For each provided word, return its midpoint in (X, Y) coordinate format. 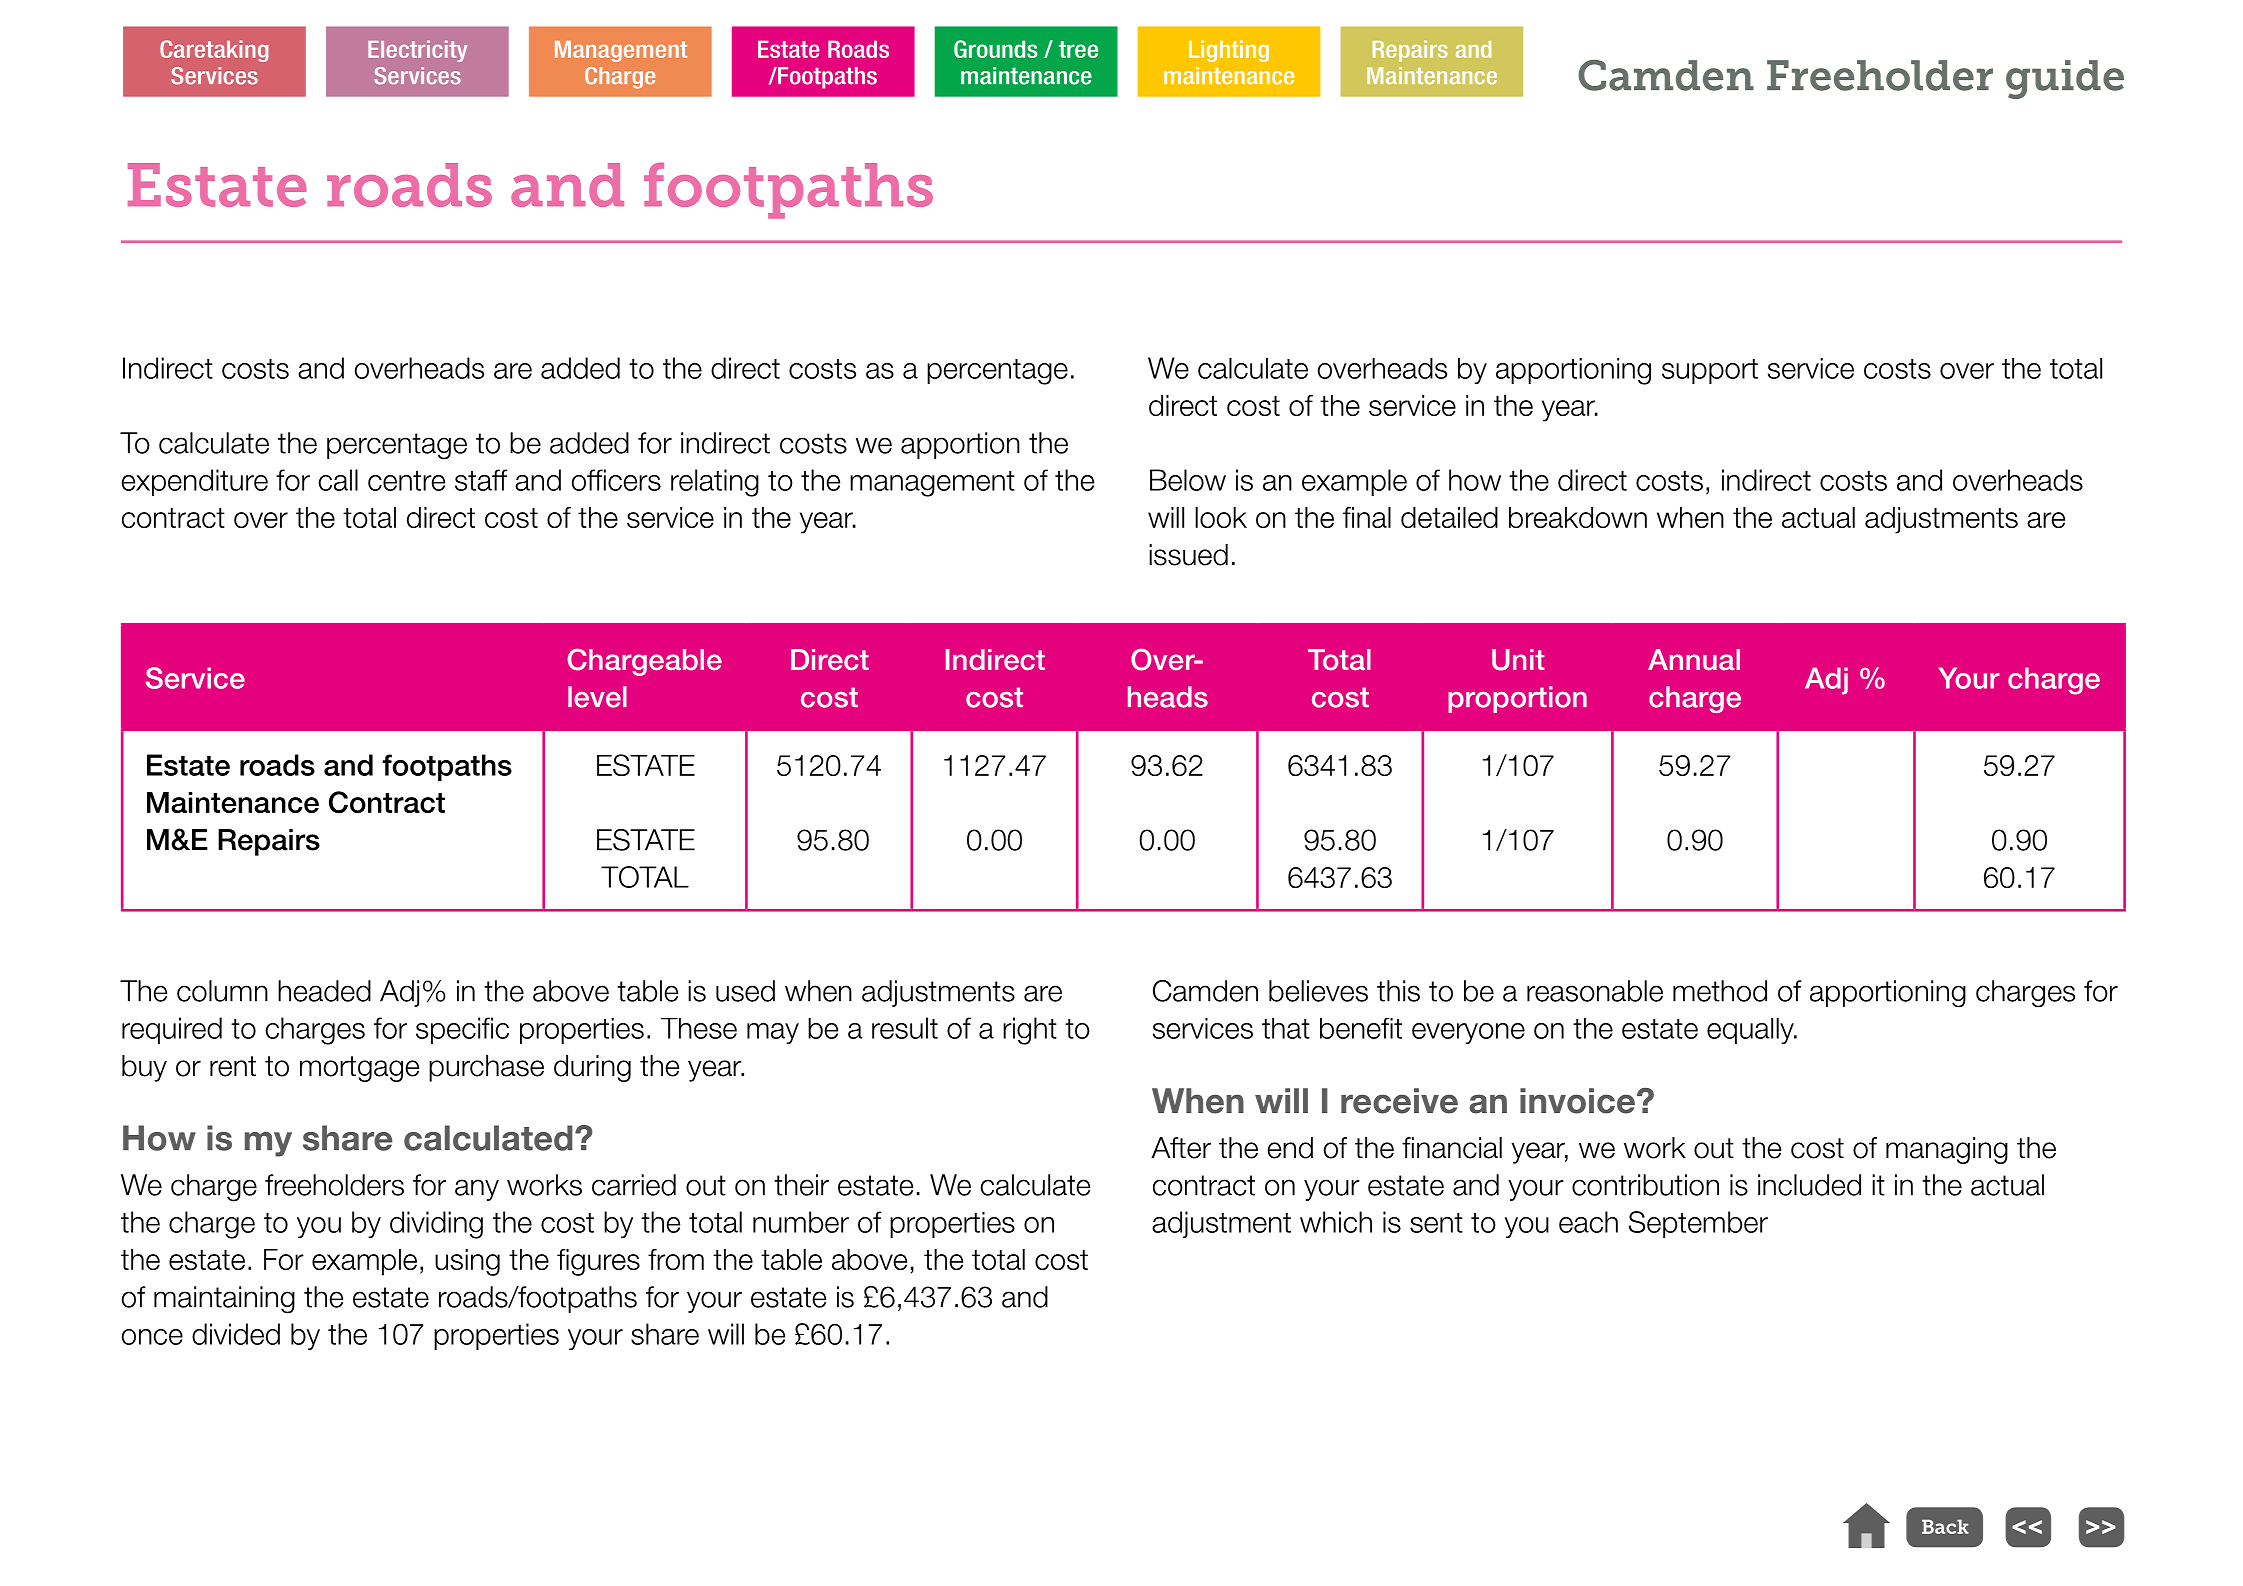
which (1336, 1222)
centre (406, 481)
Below (1188, 480)
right (1030, 1031)
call (338, 480)
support (1710, 371)
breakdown (1578, 517)
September (1698, 1224)
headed (324, 991)
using (467, 1262)
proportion (1517, 699)
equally (1751, 1031)
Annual (1694, 660)
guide (2065, 79)
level (597, 697)
